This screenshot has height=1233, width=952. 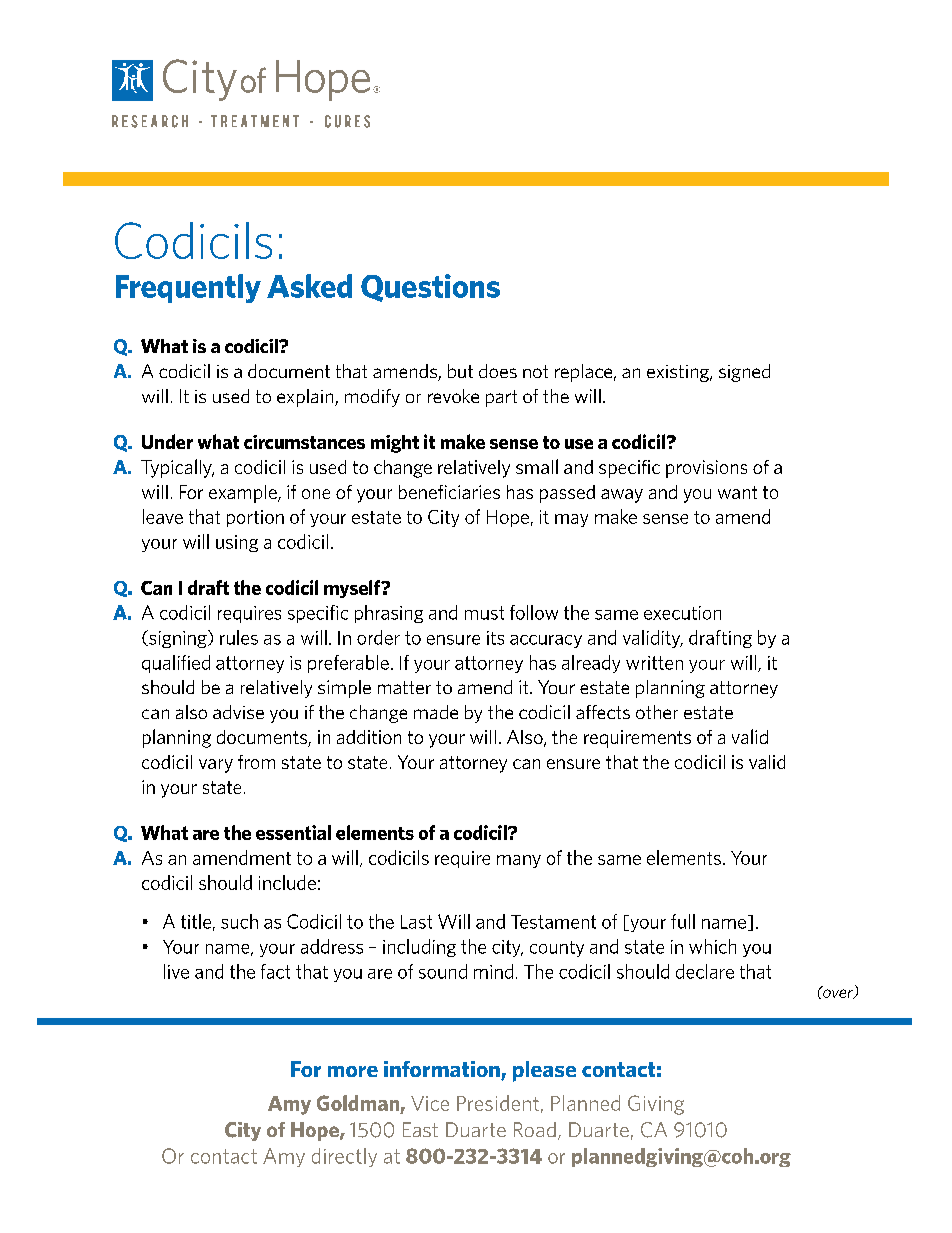 I want to click on execution, so click(x=682, y=613).
